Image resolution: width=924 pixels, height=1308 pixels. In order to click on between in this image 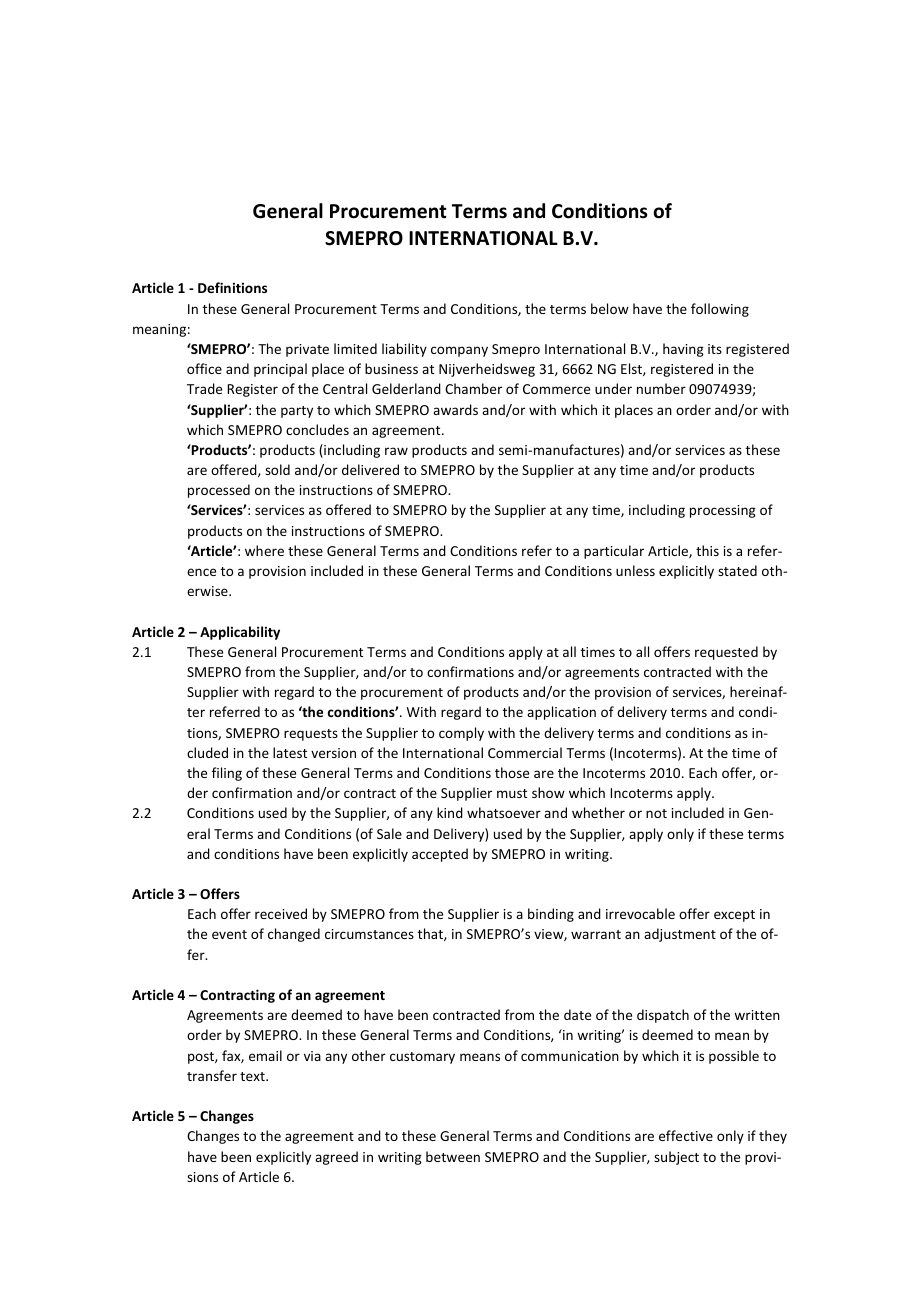, I will do `click(453, 1156)`.
